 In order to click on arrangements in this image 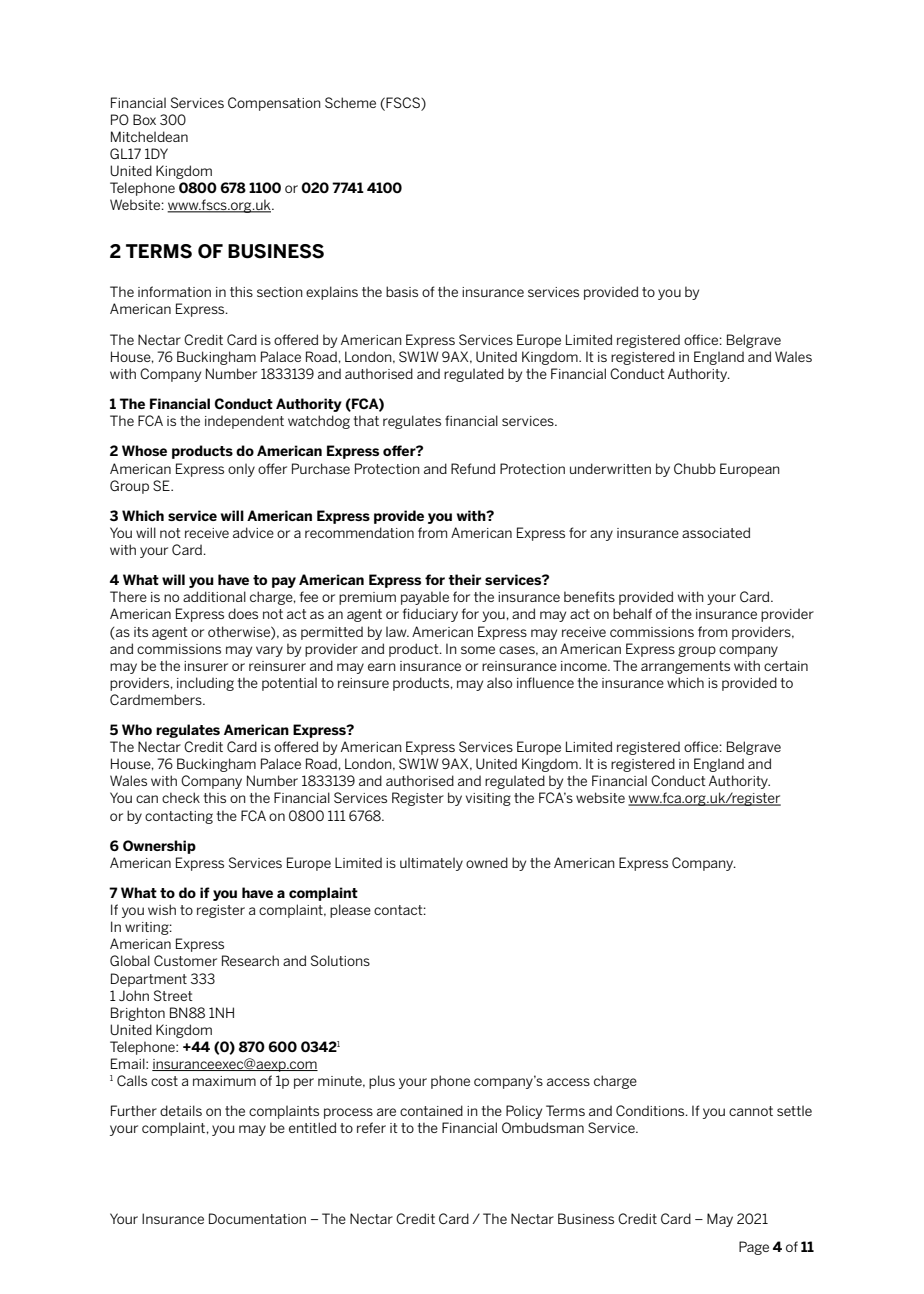, I will do `click(685, 667)`.
